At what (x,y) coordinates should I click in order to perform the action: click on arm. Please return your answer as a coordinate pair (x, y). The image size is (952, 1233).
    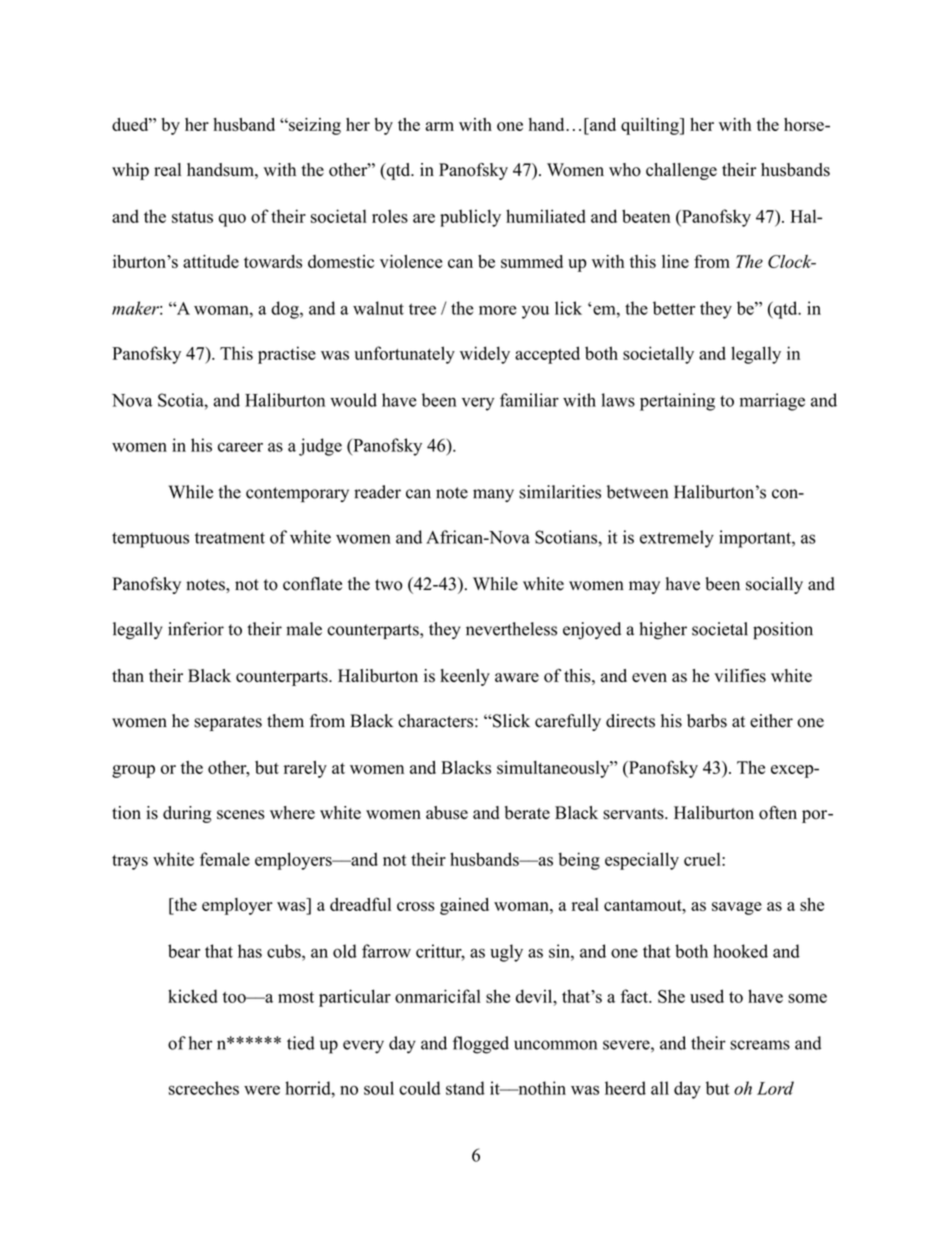
    Looking at the image, I should click on (439, 126).
